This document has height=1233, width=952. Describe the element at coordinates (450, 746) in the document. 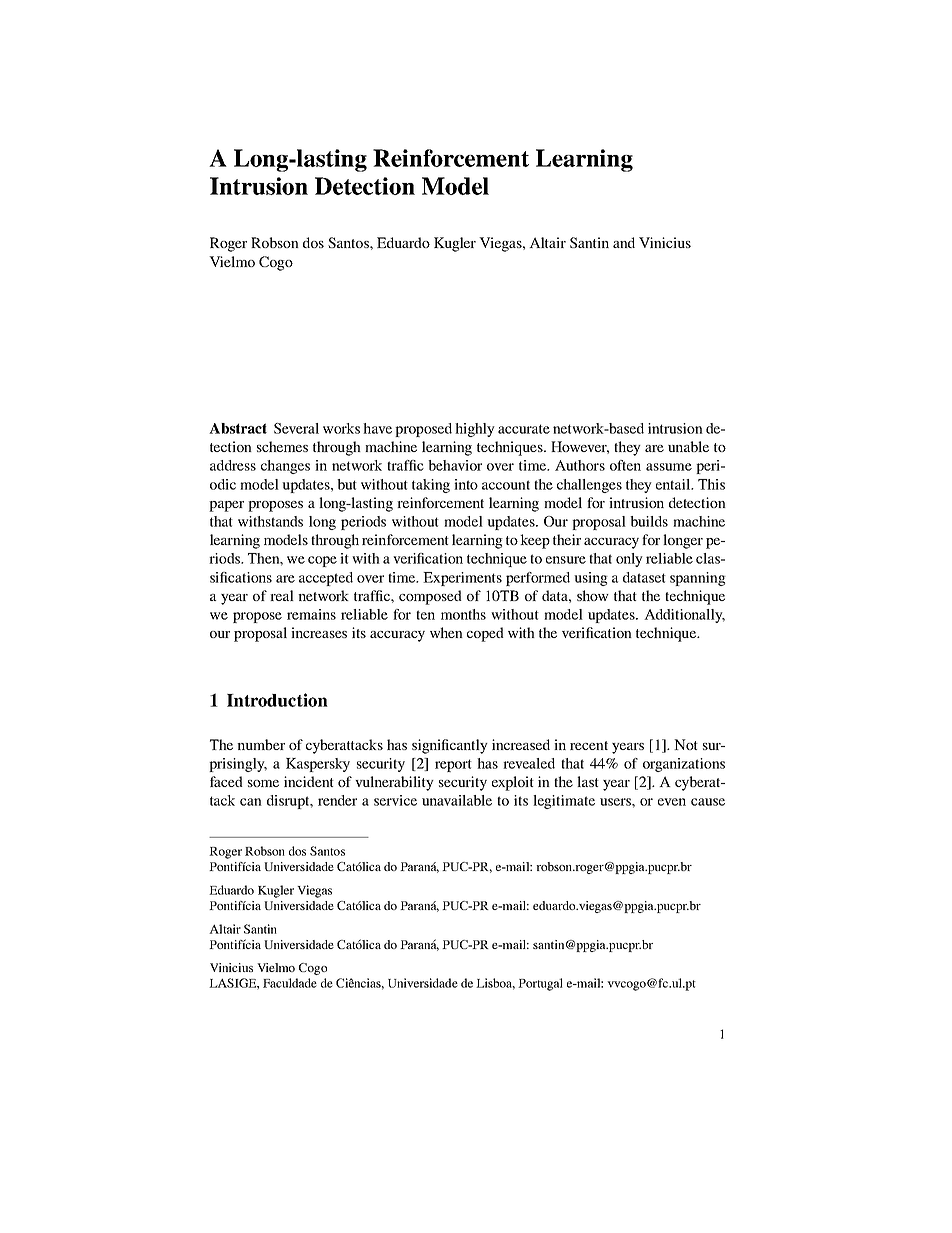

I see `significantly` at that location.
